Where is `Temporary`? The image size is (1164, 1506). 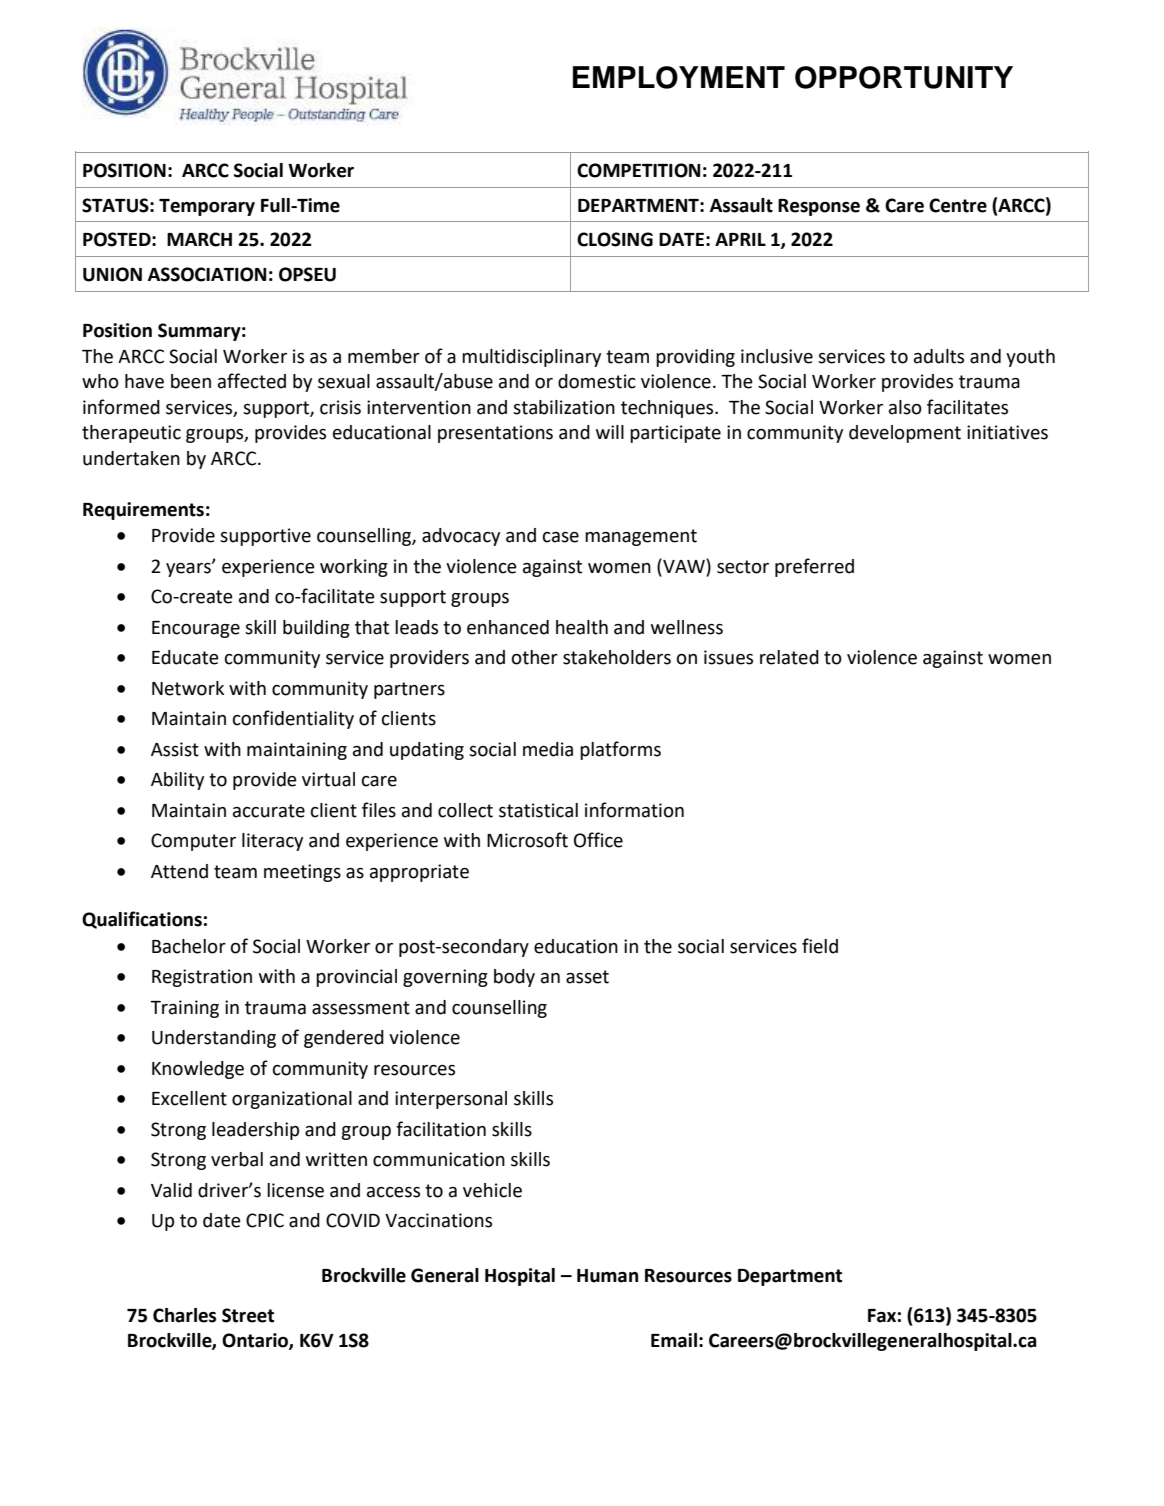 Temporary is located at coordinates (207, 207).
